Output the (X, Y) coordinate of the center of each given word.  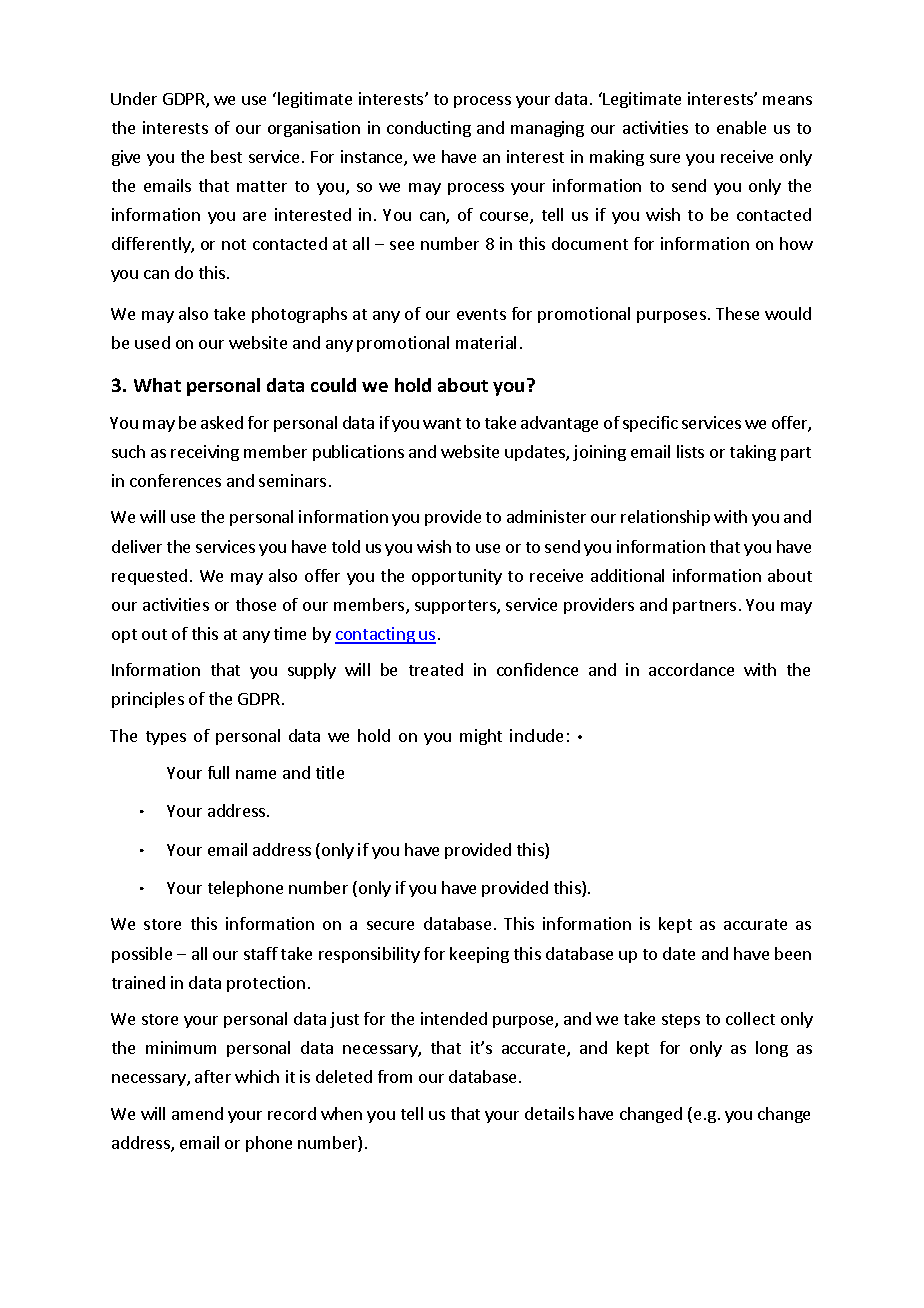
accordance (691, 669)
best (226, 156)
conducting (429, 129)
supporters (456, 607)
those (256, 604)
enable (741, 127)
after (213, 1076)
